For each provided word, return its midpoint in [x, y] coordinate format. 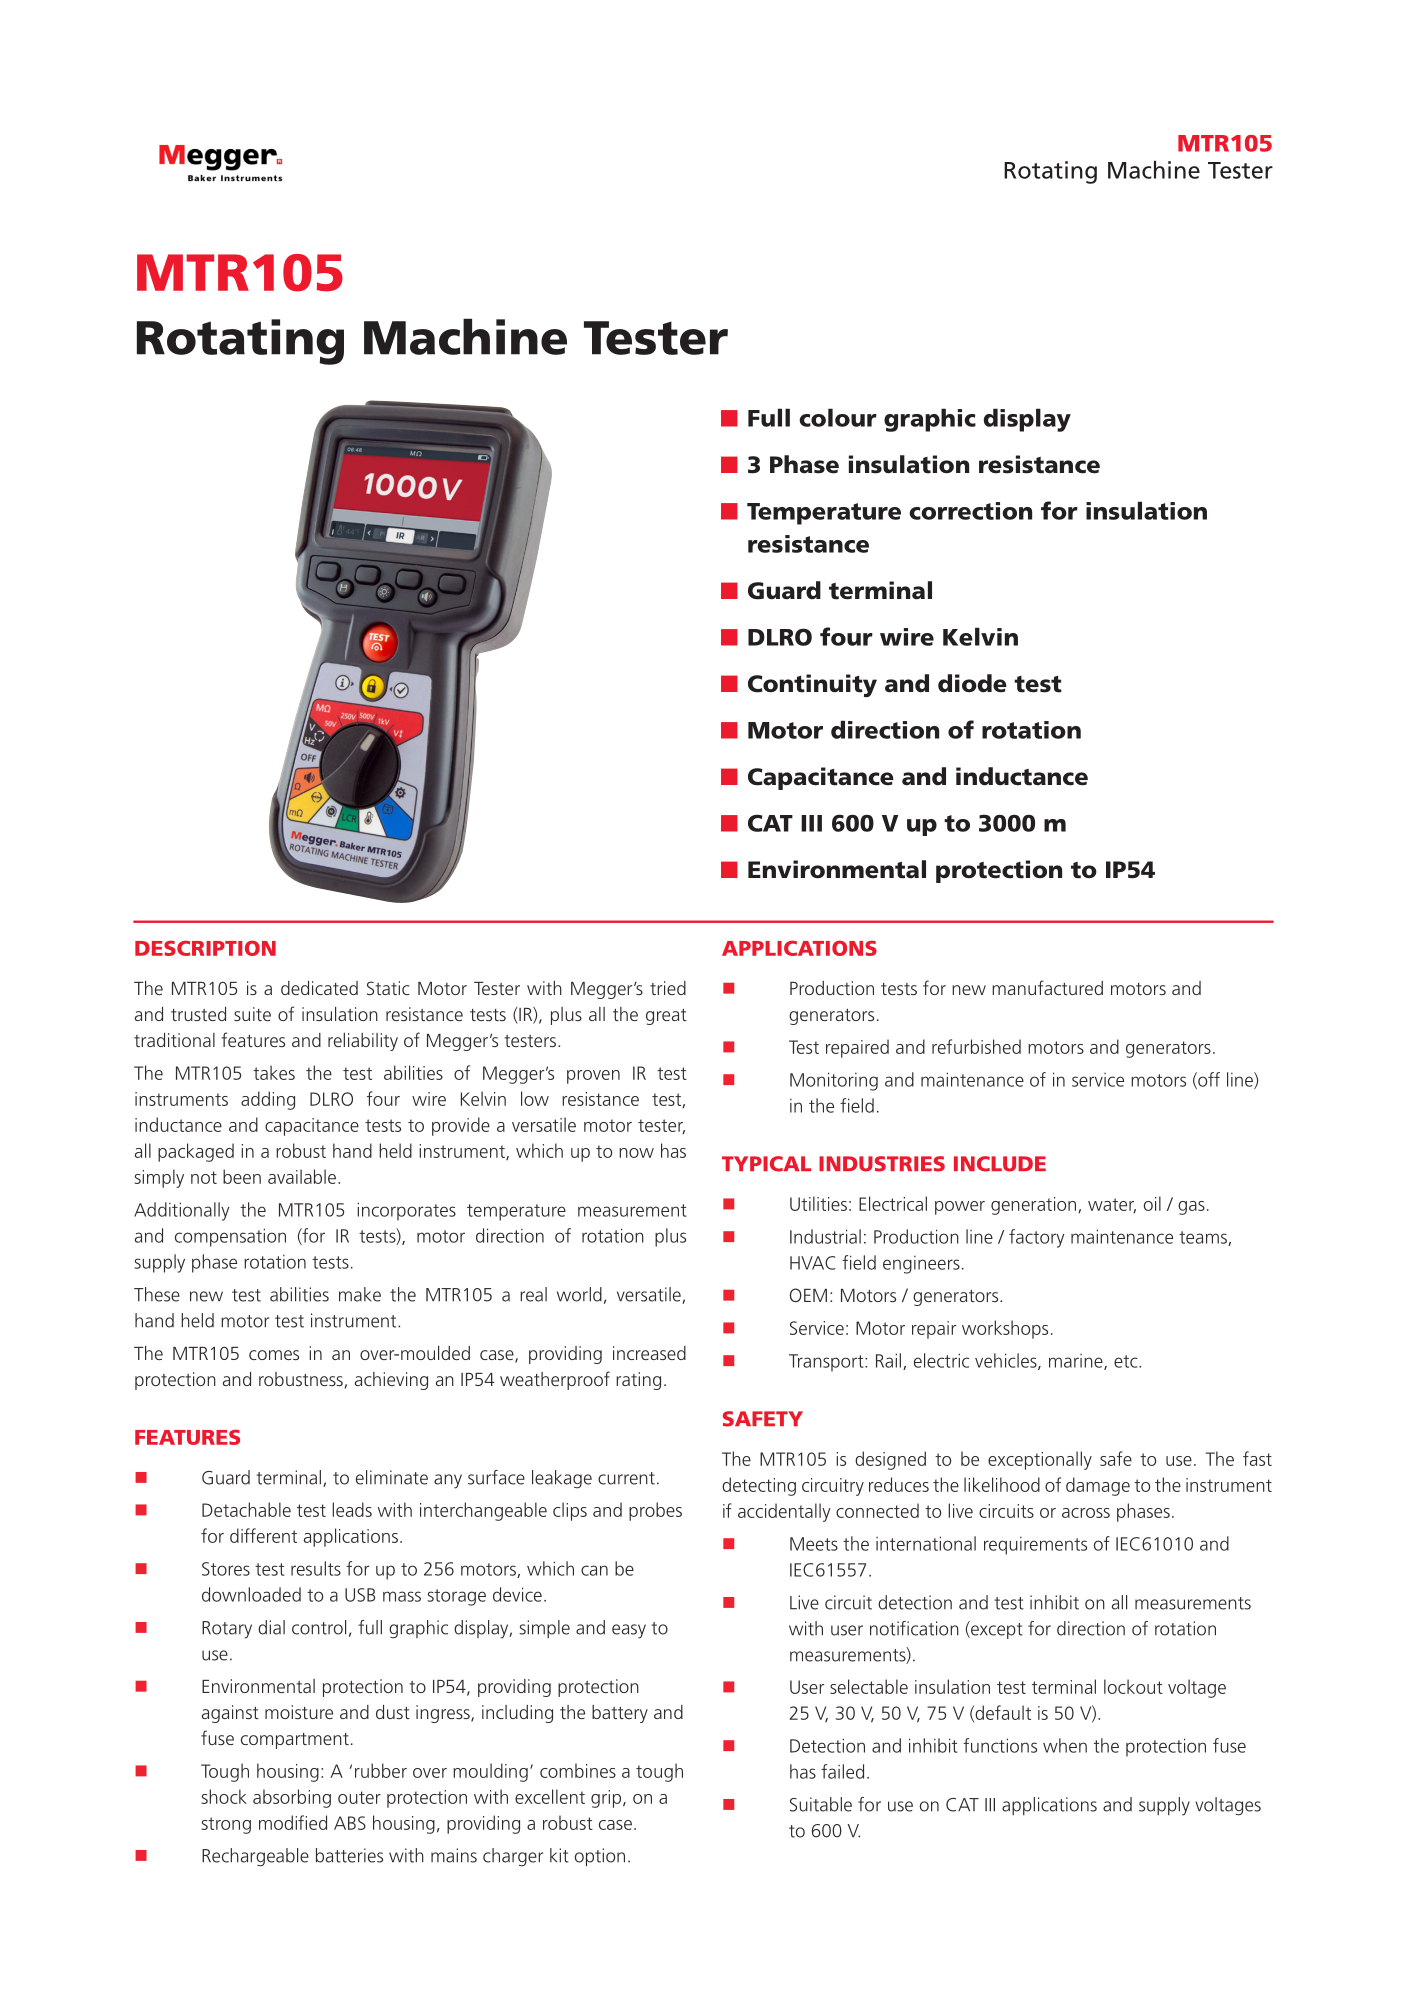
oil [1152, 1203]
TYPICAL [766, 1164]
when [1065, 1745]
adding [268, 1100]
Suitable [821, 1804]
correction [970, 511]
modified [293, 1822]
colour [838, 417]
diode [972, 683]
